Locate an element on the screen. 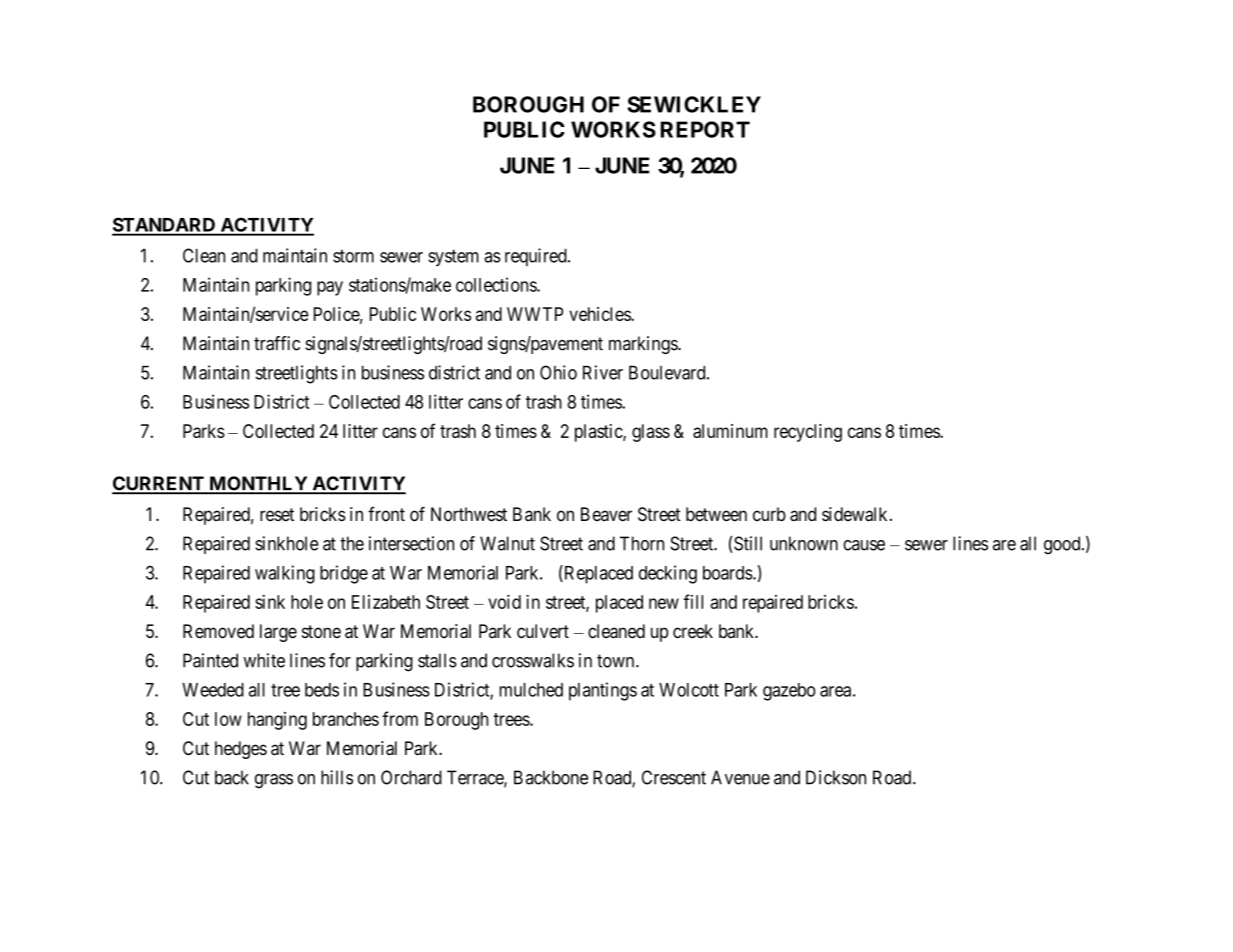  vehicles is located at coordinates (600, 314).
